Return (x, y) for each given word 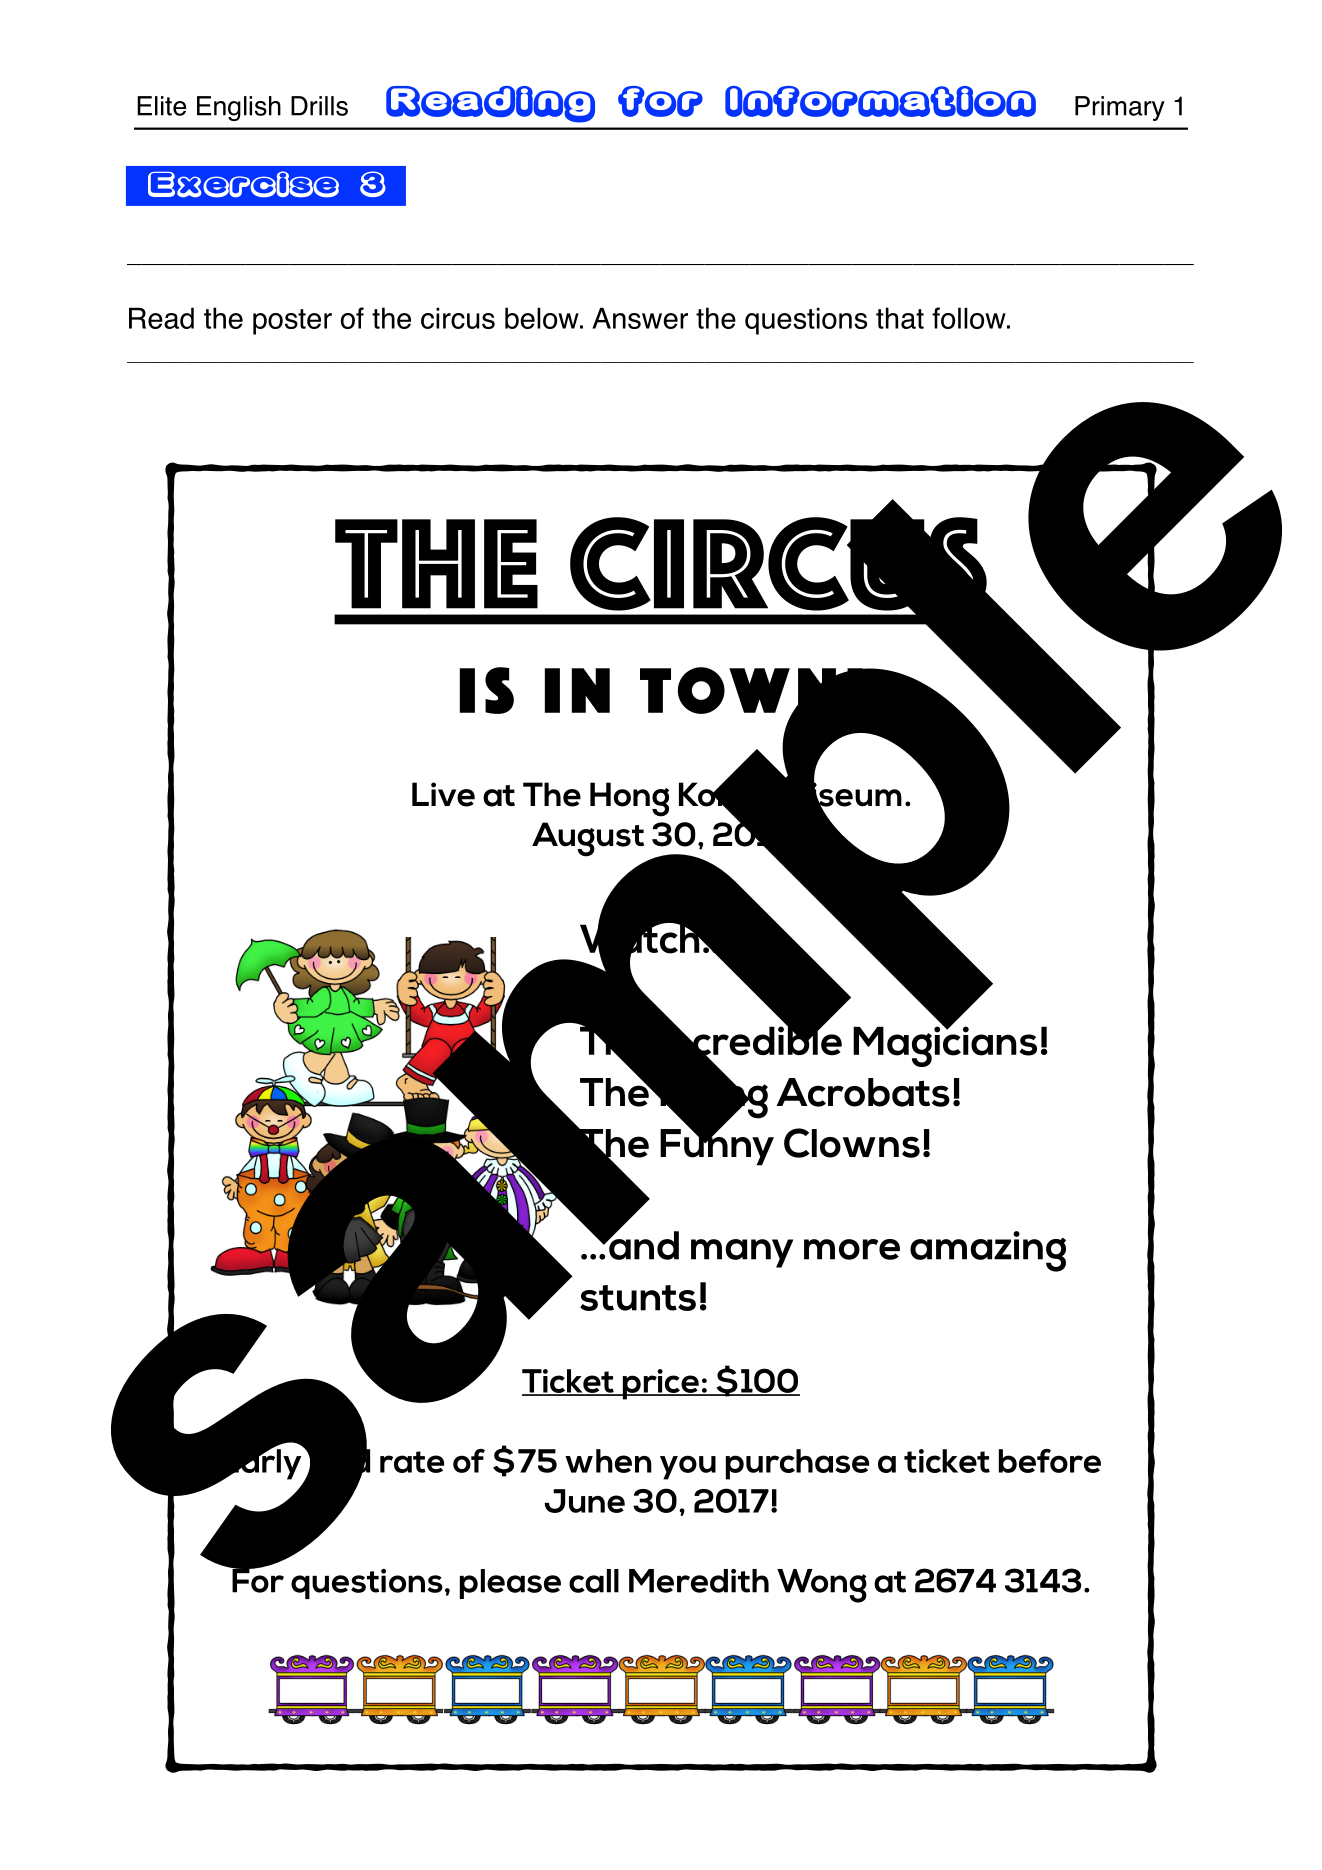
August (588, 839)
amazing (988, 1251)
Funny (717, 1146)
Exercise (243, 184)
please (510, 1584)
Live (443, 794)
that (900, 318)
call (594, 1581)
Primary (1120, 108)
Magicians (945, 1045)
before (1050, 1461)
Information (880, 101)
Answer (640, 318)
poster (292, 322)
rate (412, 1462)
